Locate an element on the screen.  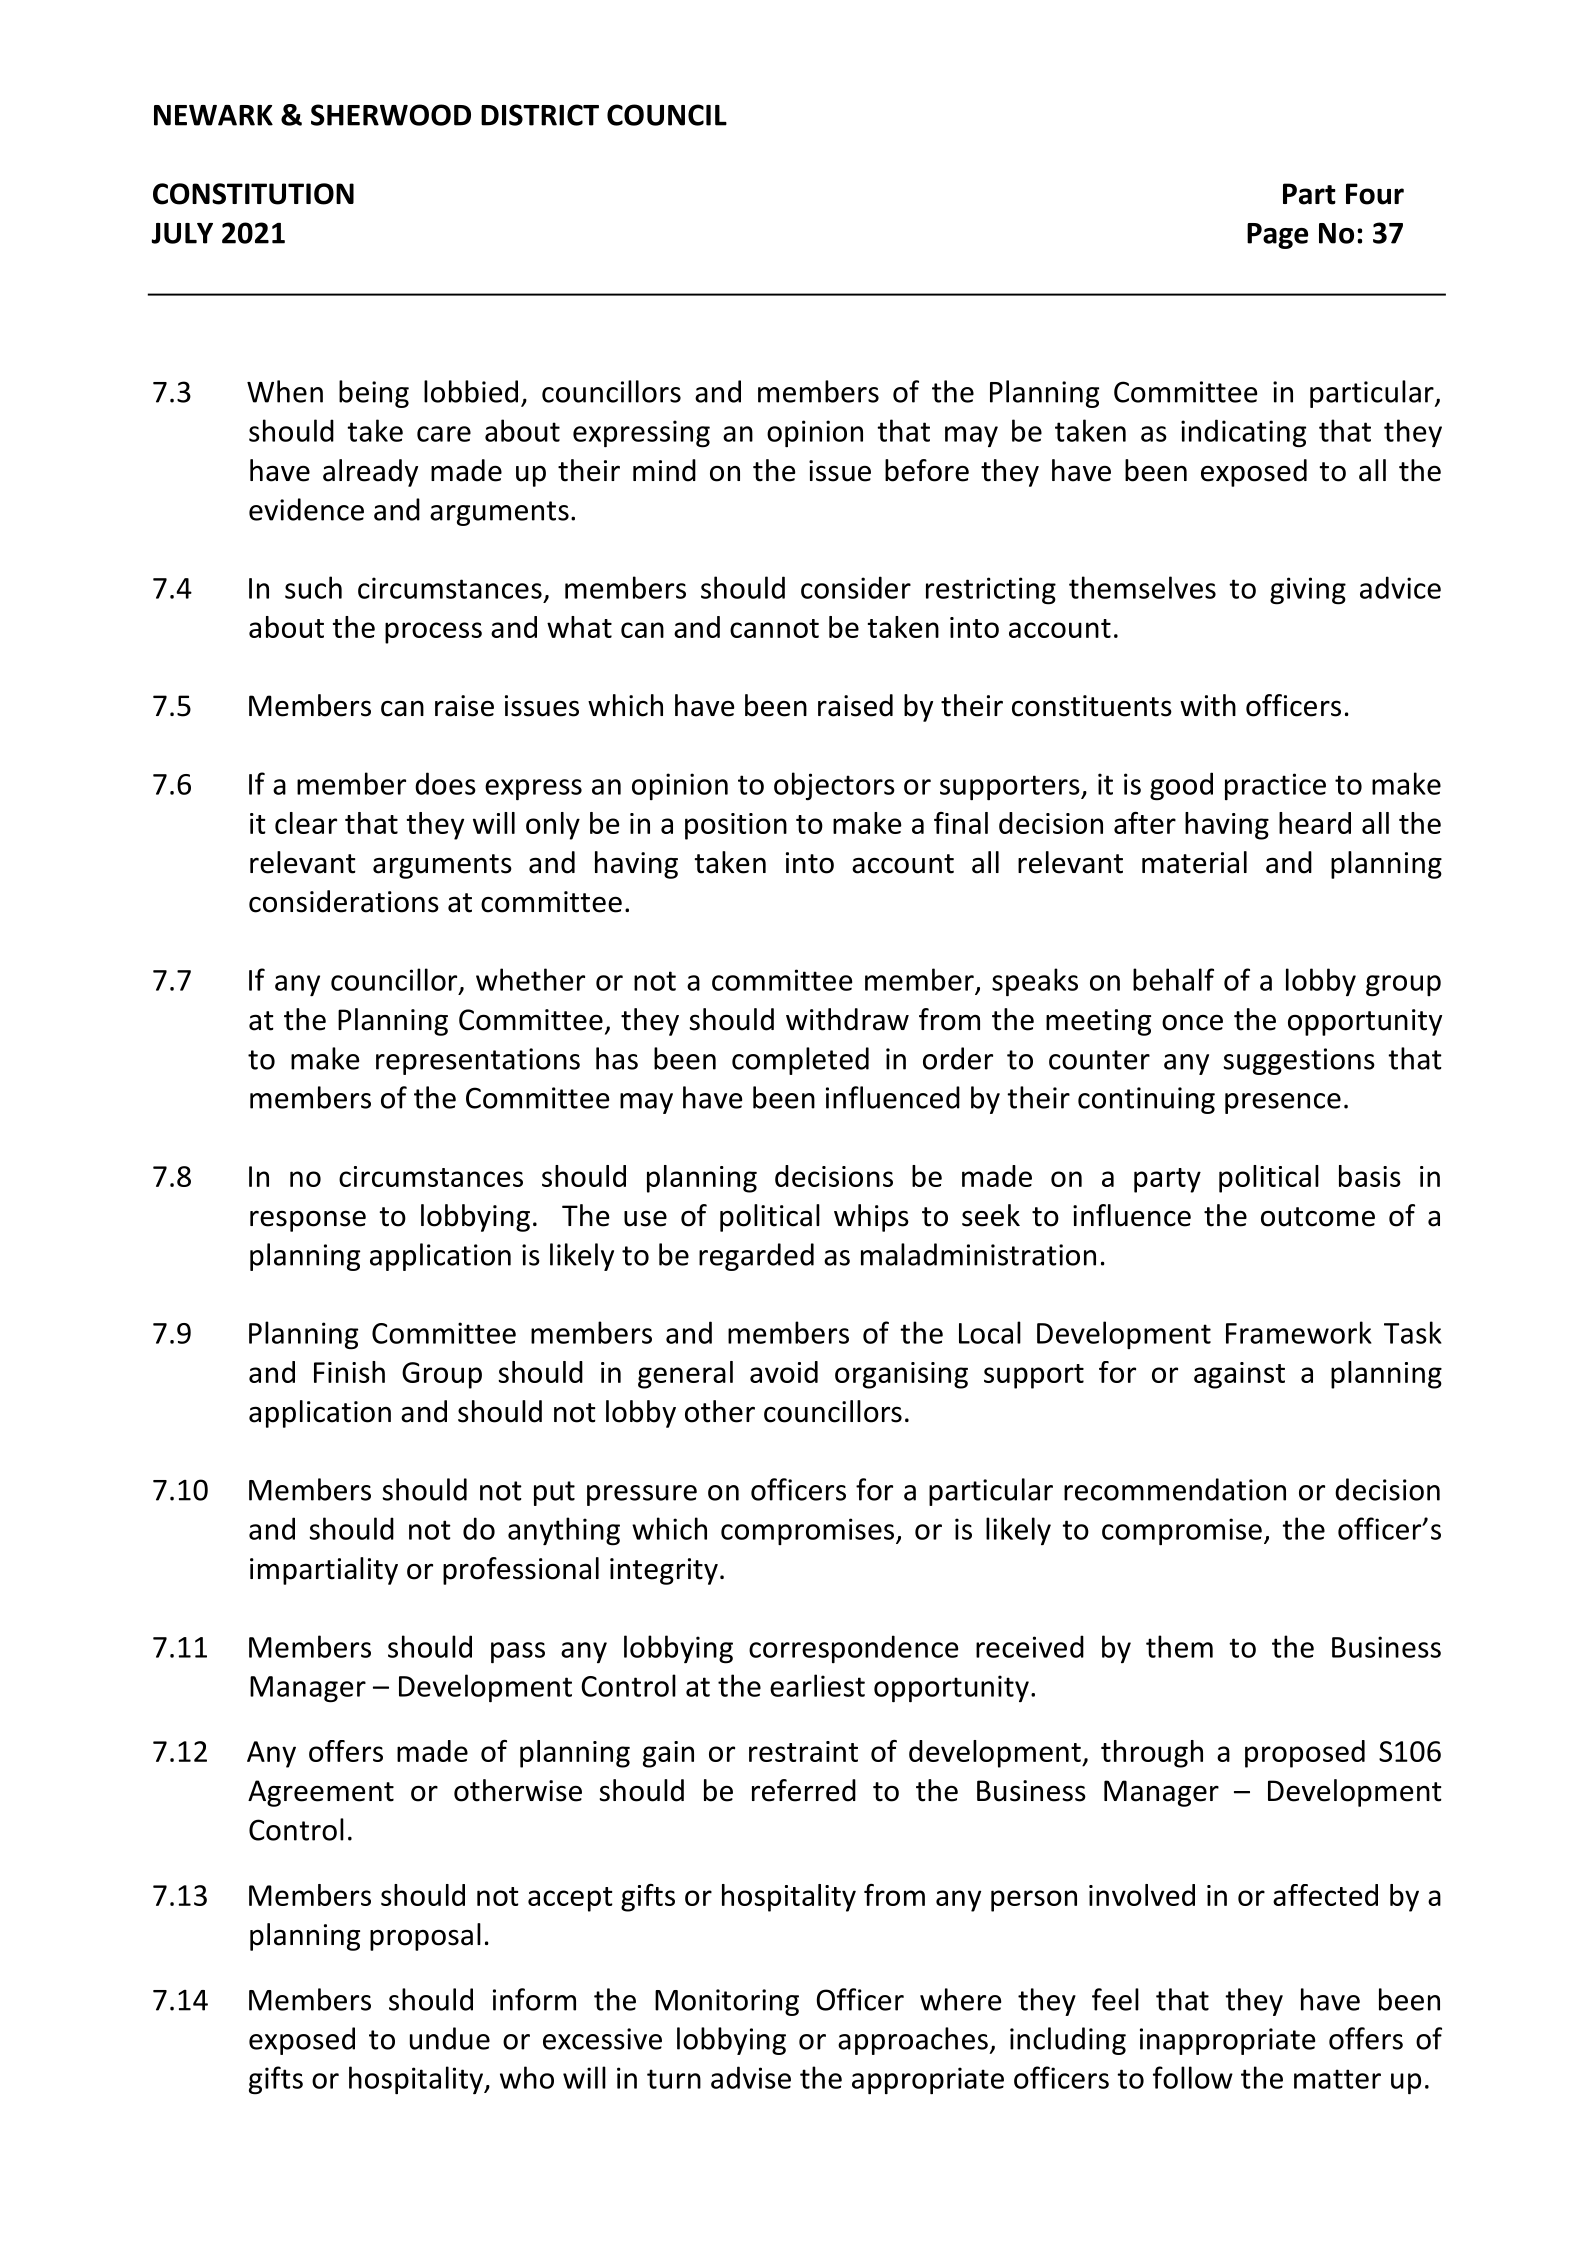
Monitoring is located at coordinates (727, 2002).
